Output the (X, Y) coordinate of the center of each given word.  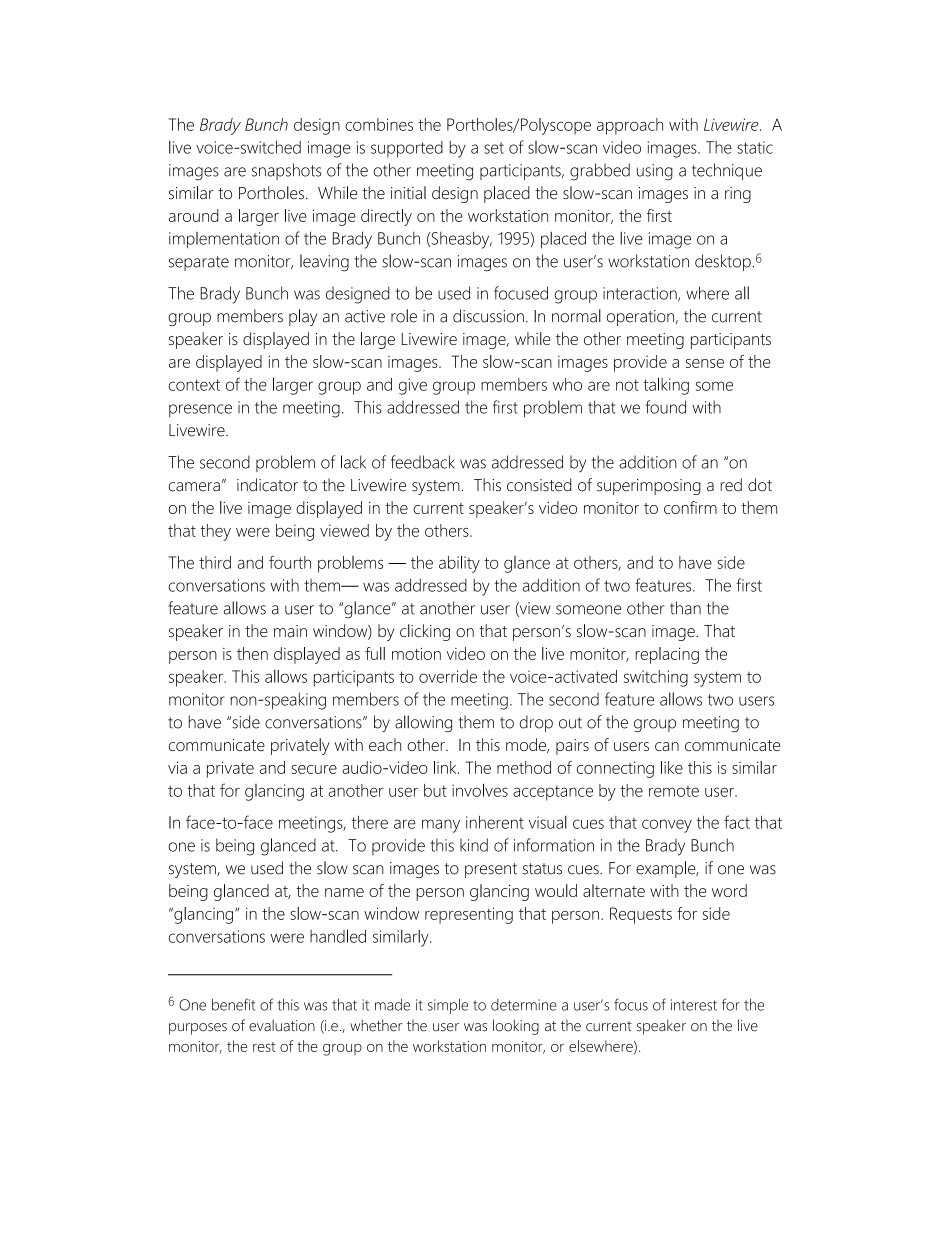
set (494, 148)
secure (314, 769)
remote (674, 791)
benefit (233, 1004)
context (194, 385)
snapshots (286, 171)
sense (705, 363)
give (413, 386)
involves (480, 790)
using (655, 172)
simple (448, 1006)
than (685, 608)
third (215, 562)
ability (459, 564)
